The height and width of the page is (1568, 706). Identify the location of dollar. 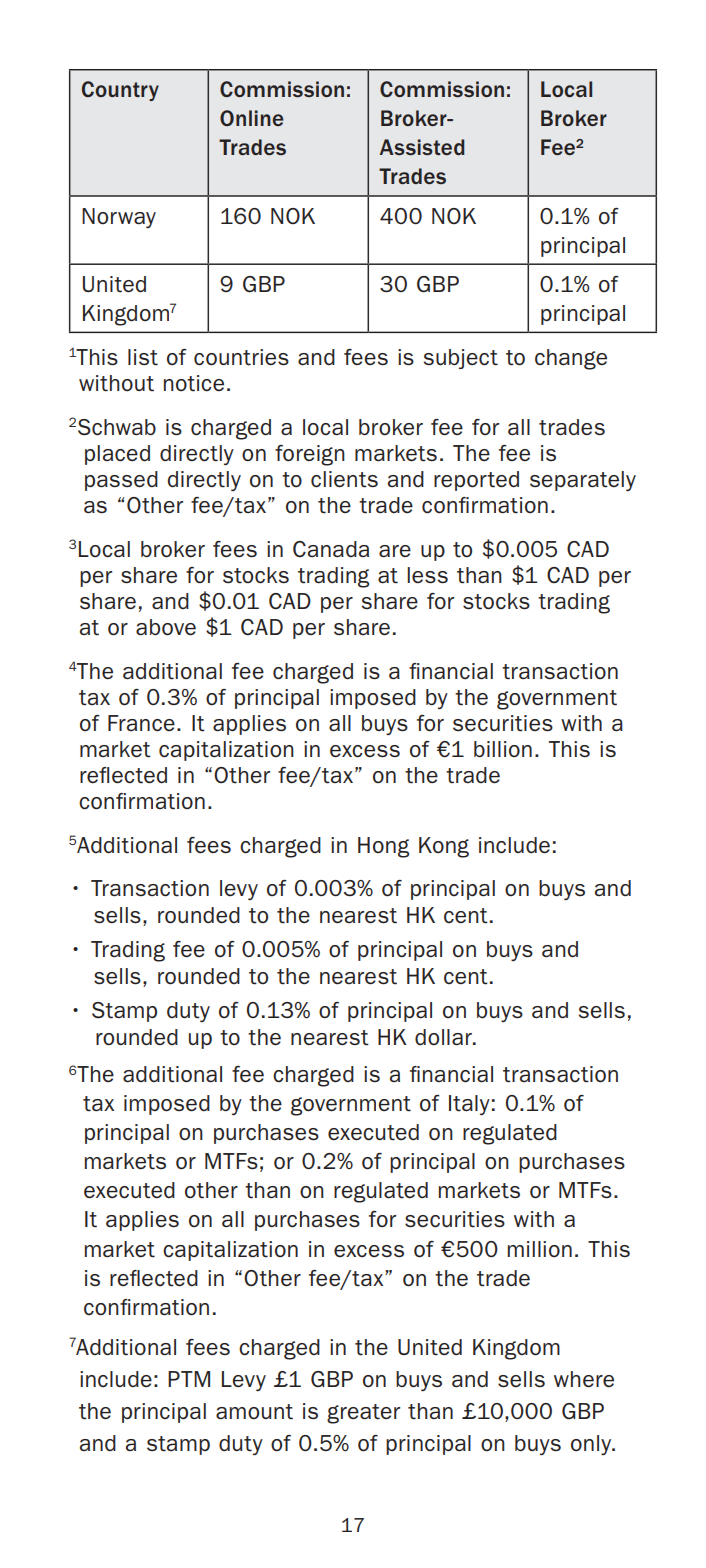
(444, 1037).
